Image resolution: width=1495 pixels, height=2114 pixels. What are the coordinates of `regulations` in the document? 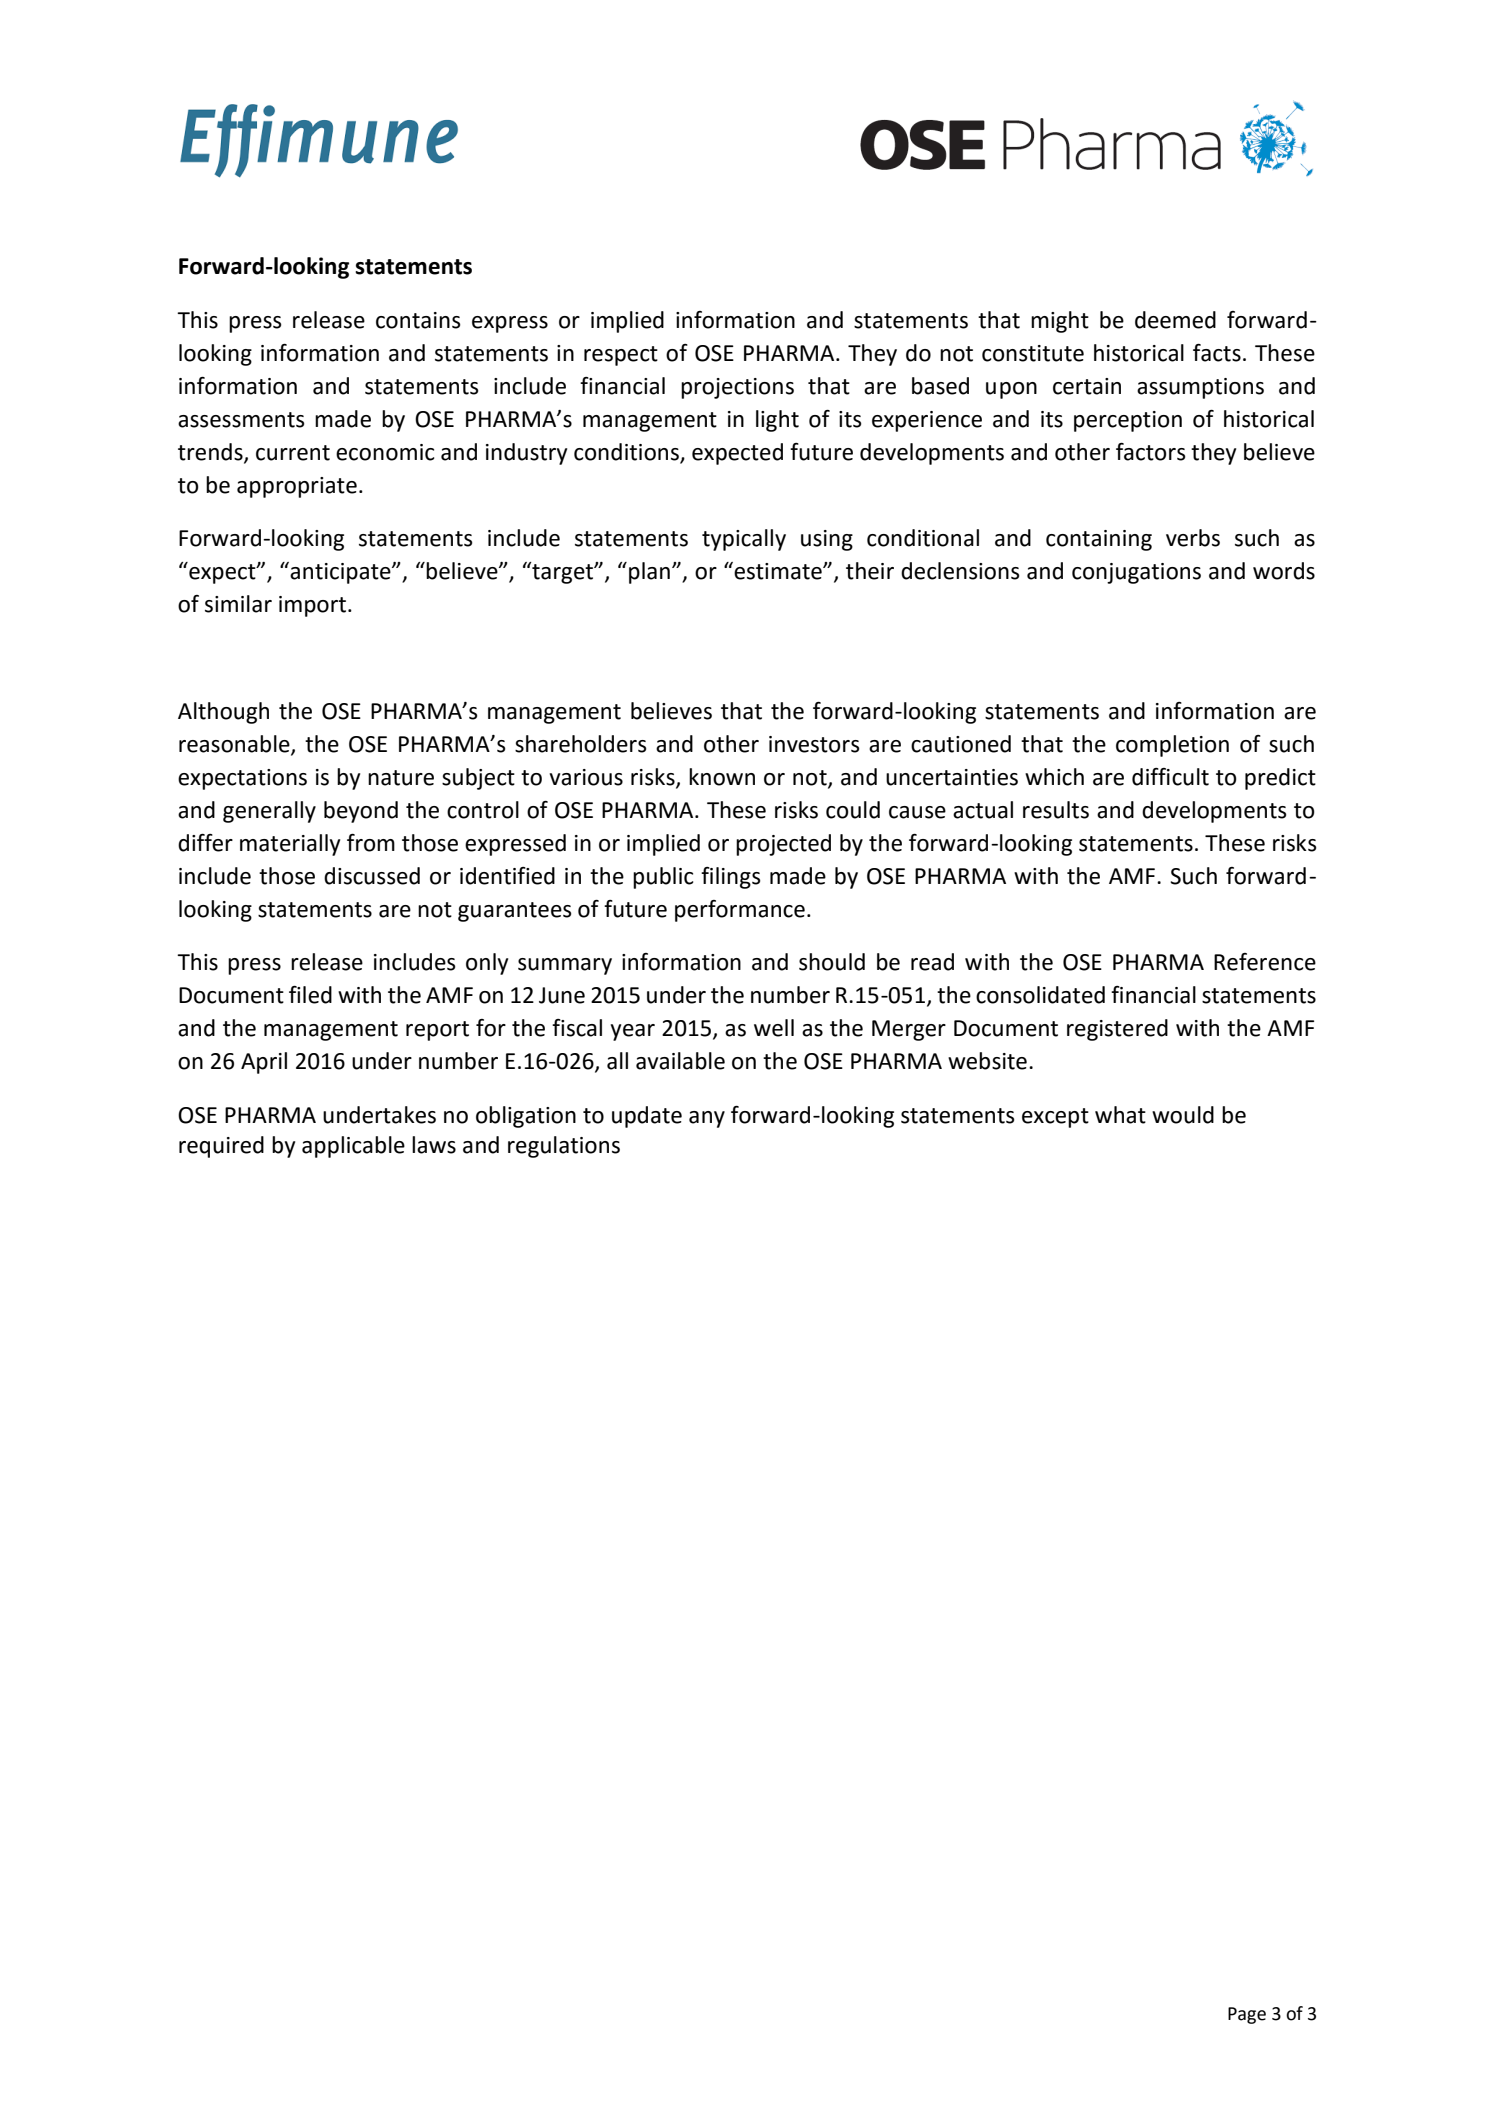 It's located at (564, 1147).
